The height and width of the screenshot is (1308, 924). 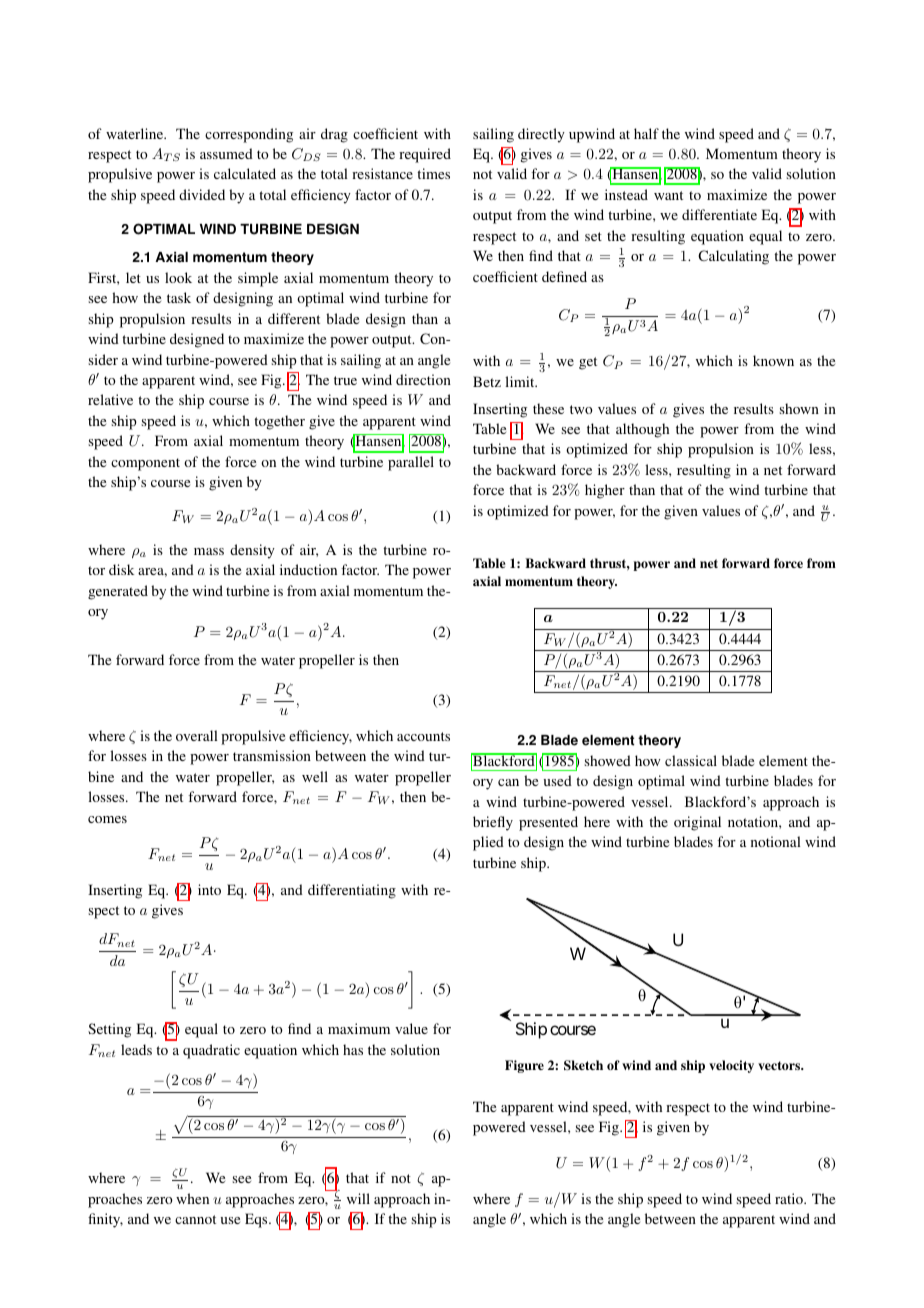 What do you see at coordinates (487, 381) in the screenshot?
I see `Betz` at bounding box center [487, 381].
